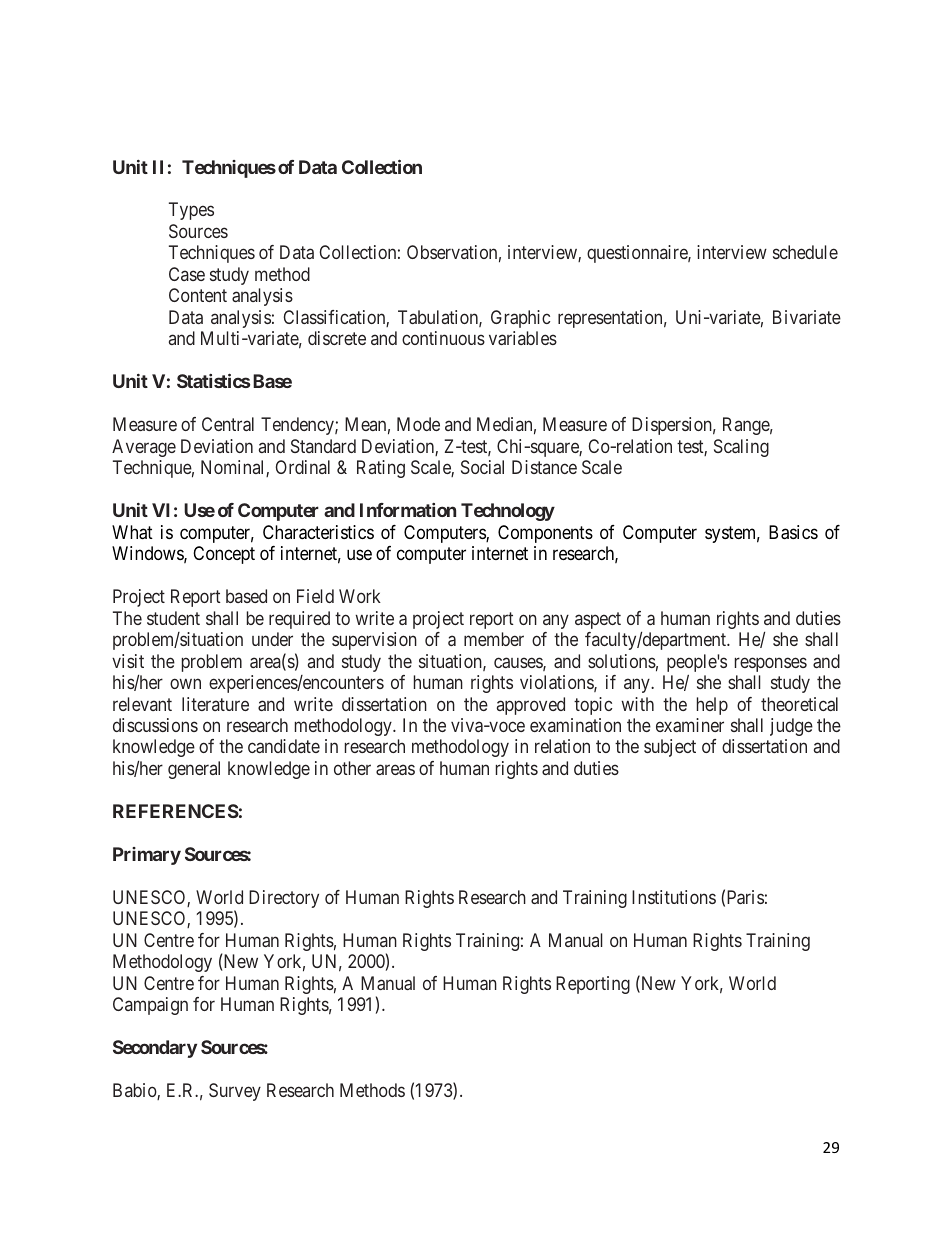 The width and height of the screenshot is (952, 1233). Describe the element at coordinates (235, 1092) in the screenshot. I see `Survey` at that location.
